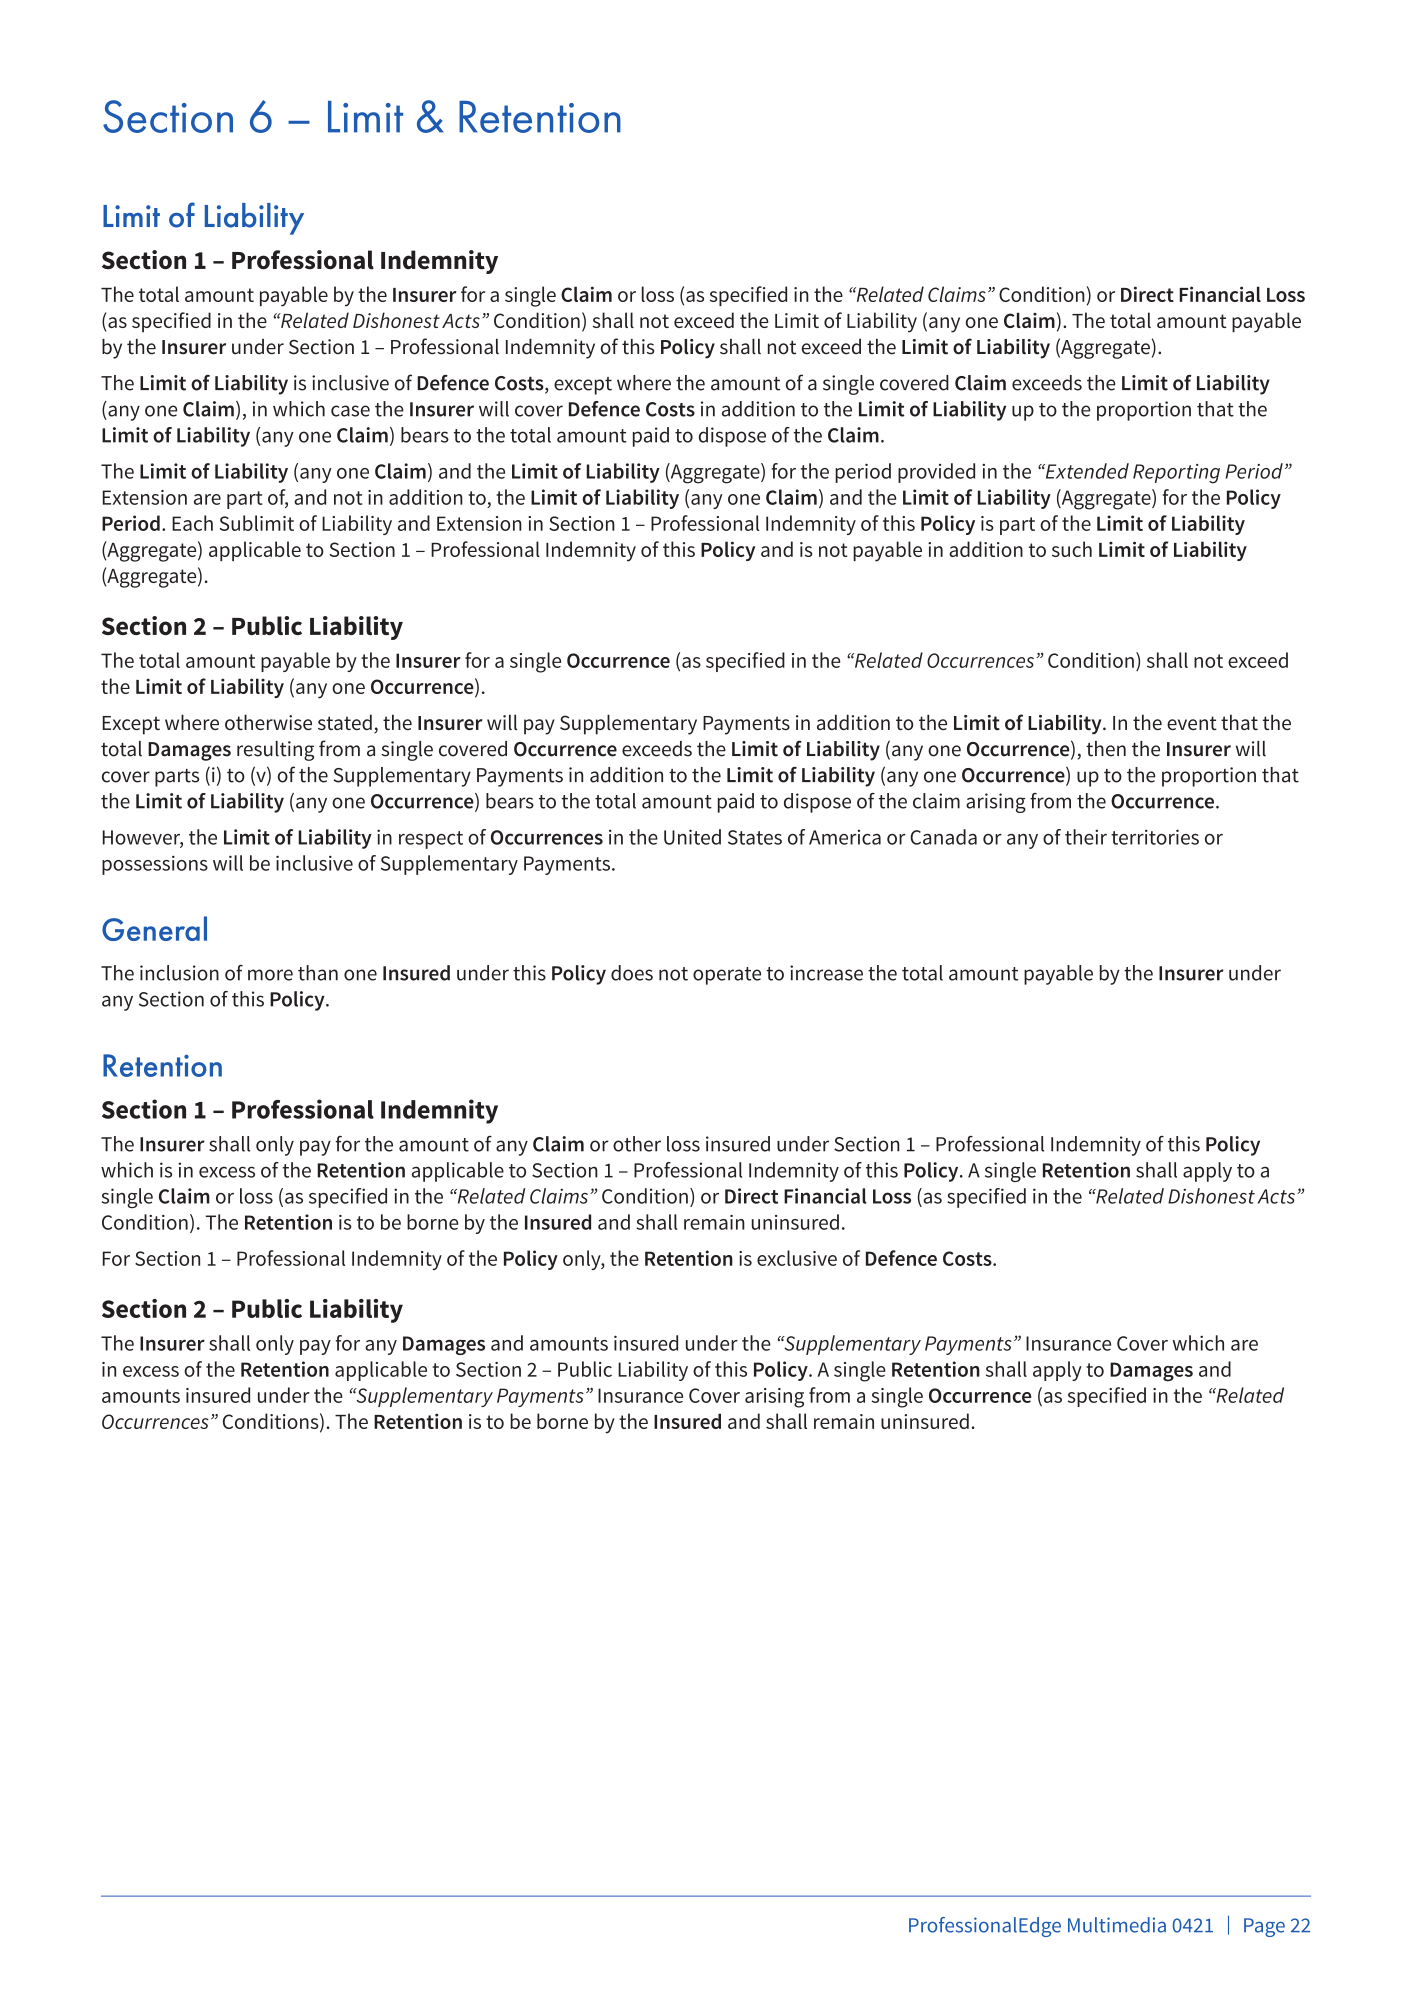 This screenshot has height=1997, width=1412. What do you see at coordinates (1117, 1925) in the screenshot?
I see `Multimedia` at bounding box center [1117, 1925].
